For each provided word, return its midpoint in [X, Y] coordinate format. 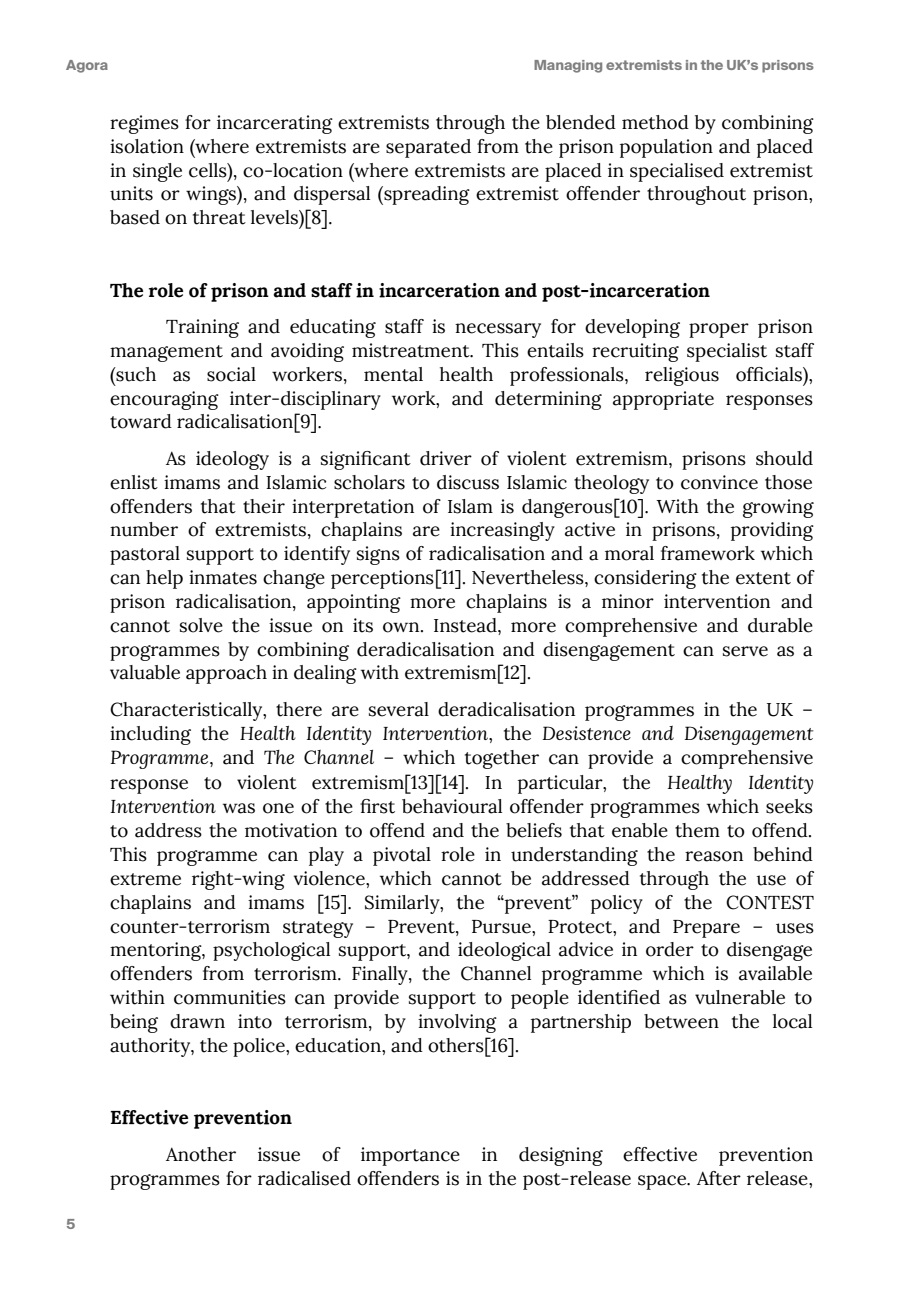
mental [393, 374]
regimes [144, 124]
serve [745, 651]
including [150, 735]
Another [201, 1154]
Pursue [502, 927]
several [399, 709]
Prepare [706, 929]
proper [719, 330]
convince [719, 482]
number [144, 529]
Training [202, 328]
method [655, 122]
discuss [468, 482]
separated [428, 148]
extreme [145, 879]
